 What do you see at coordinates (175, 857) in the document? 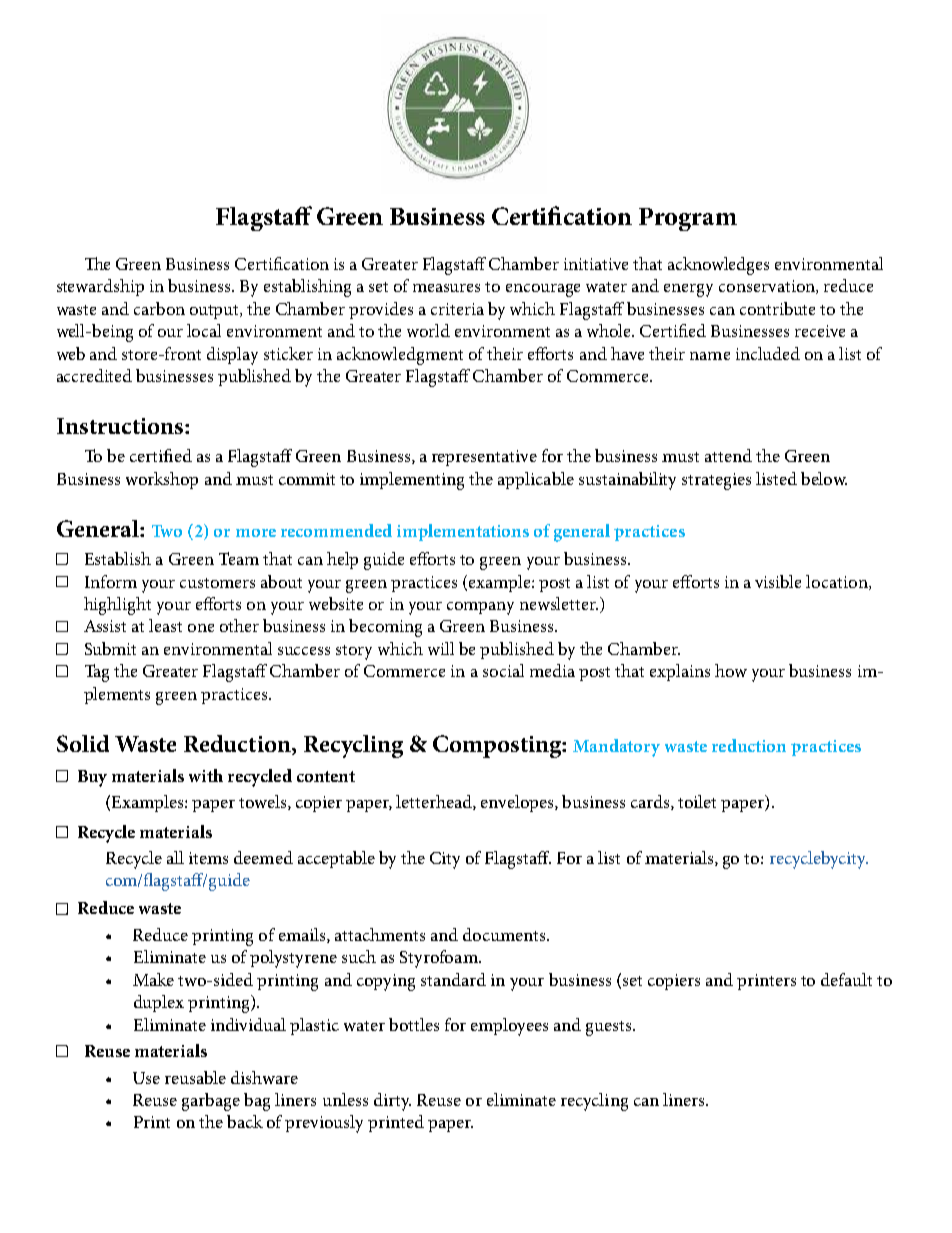
I see `all` at bounding box center [175, 857].
